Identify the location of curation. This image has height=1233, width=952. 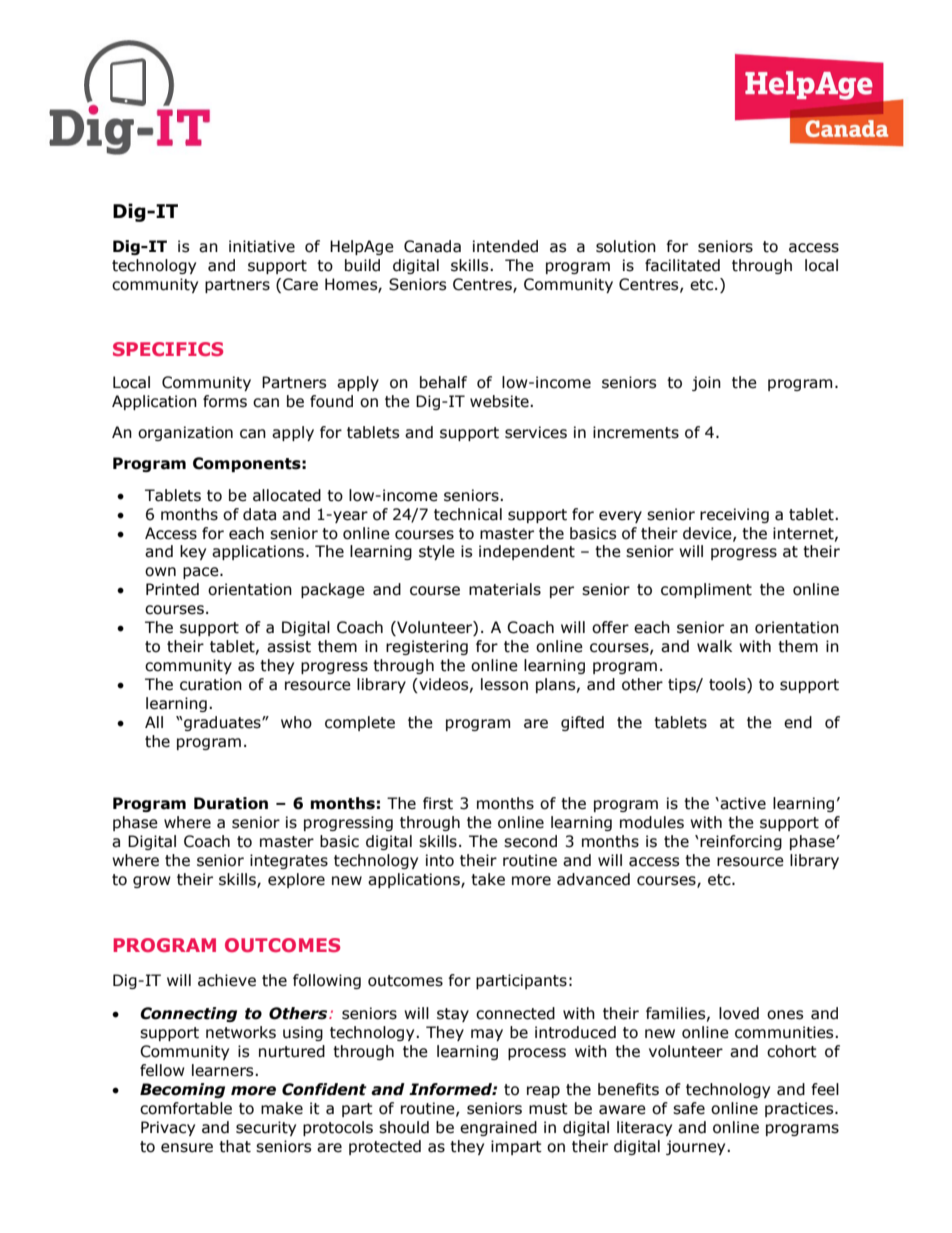
(211, 684).
